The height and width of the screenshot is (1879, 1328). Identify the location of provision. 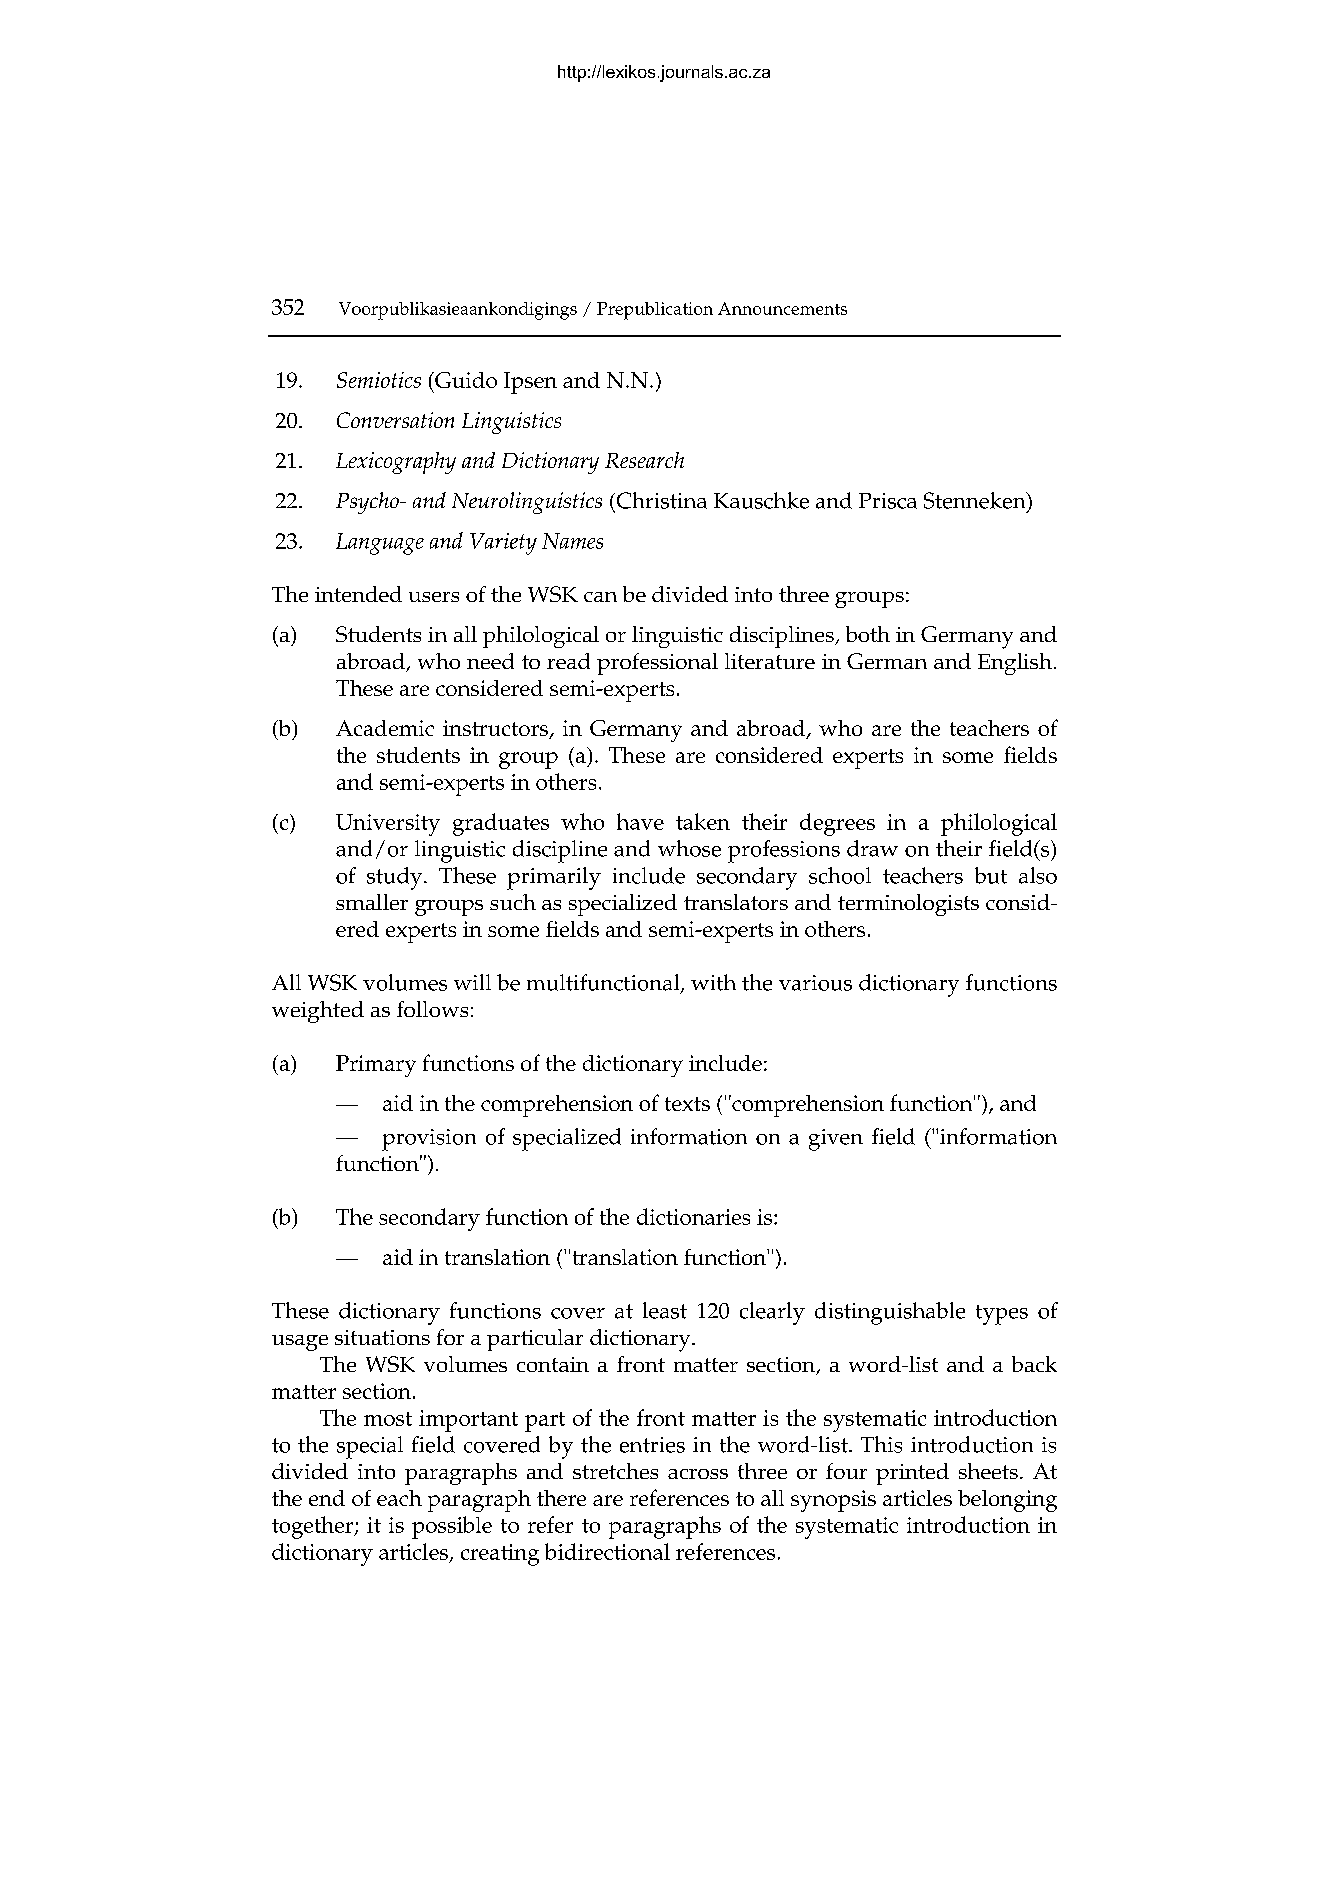
(429, 1140).
